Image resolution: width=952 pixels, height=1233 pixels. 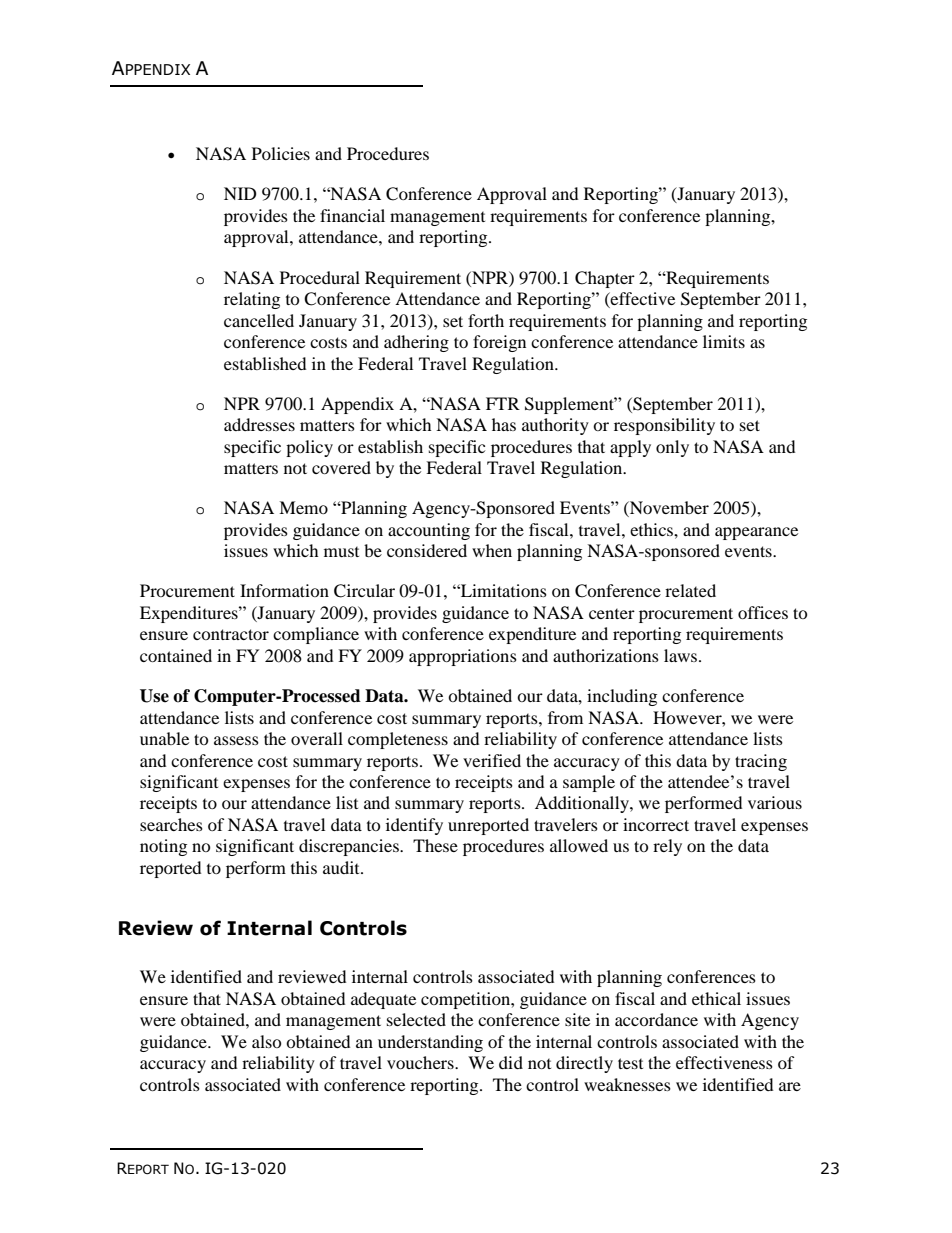 I want to click on appropriations, so click(x=463, y=657).
